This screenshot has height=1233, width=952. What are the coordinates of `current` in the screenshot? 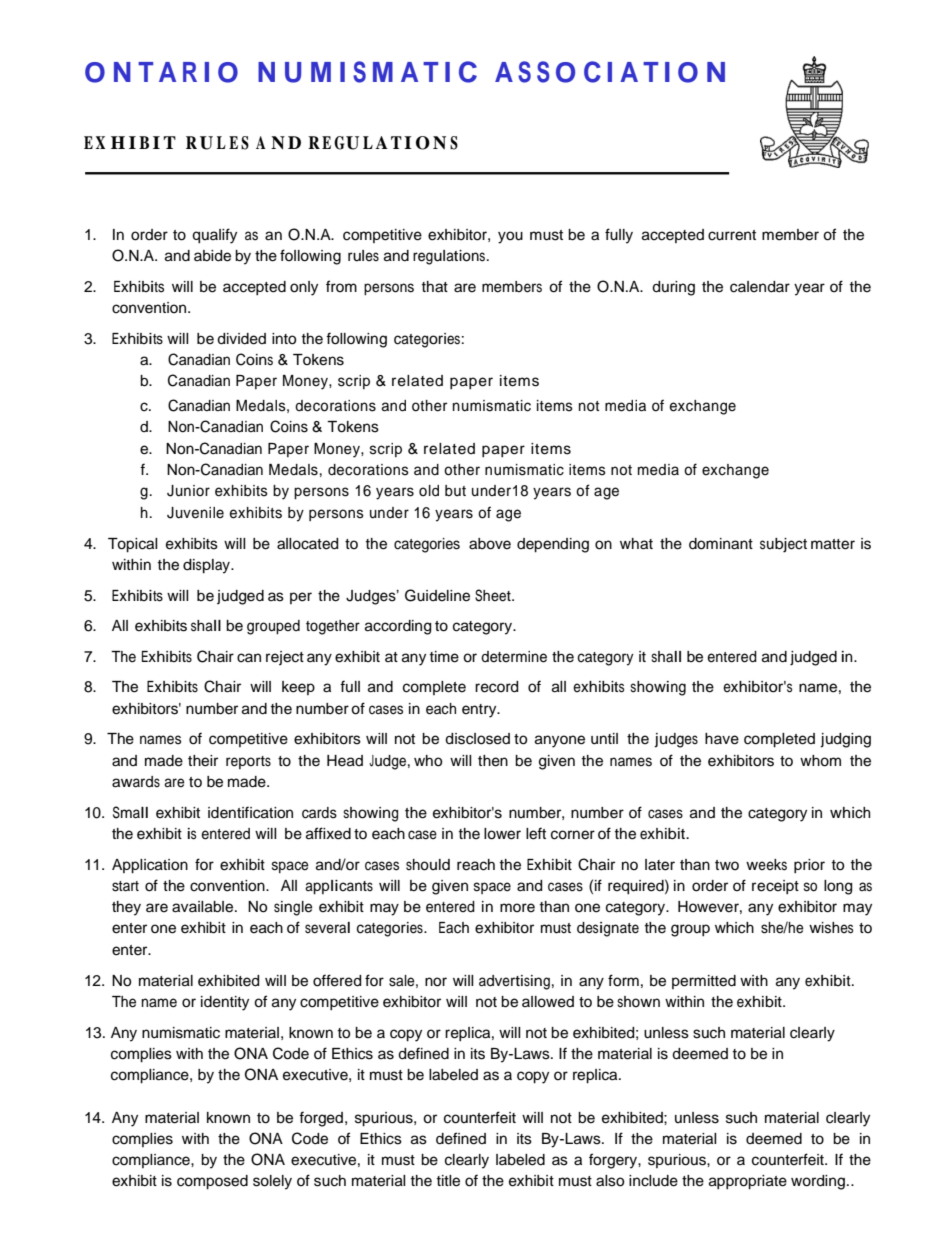 It's located at (732, 235).
